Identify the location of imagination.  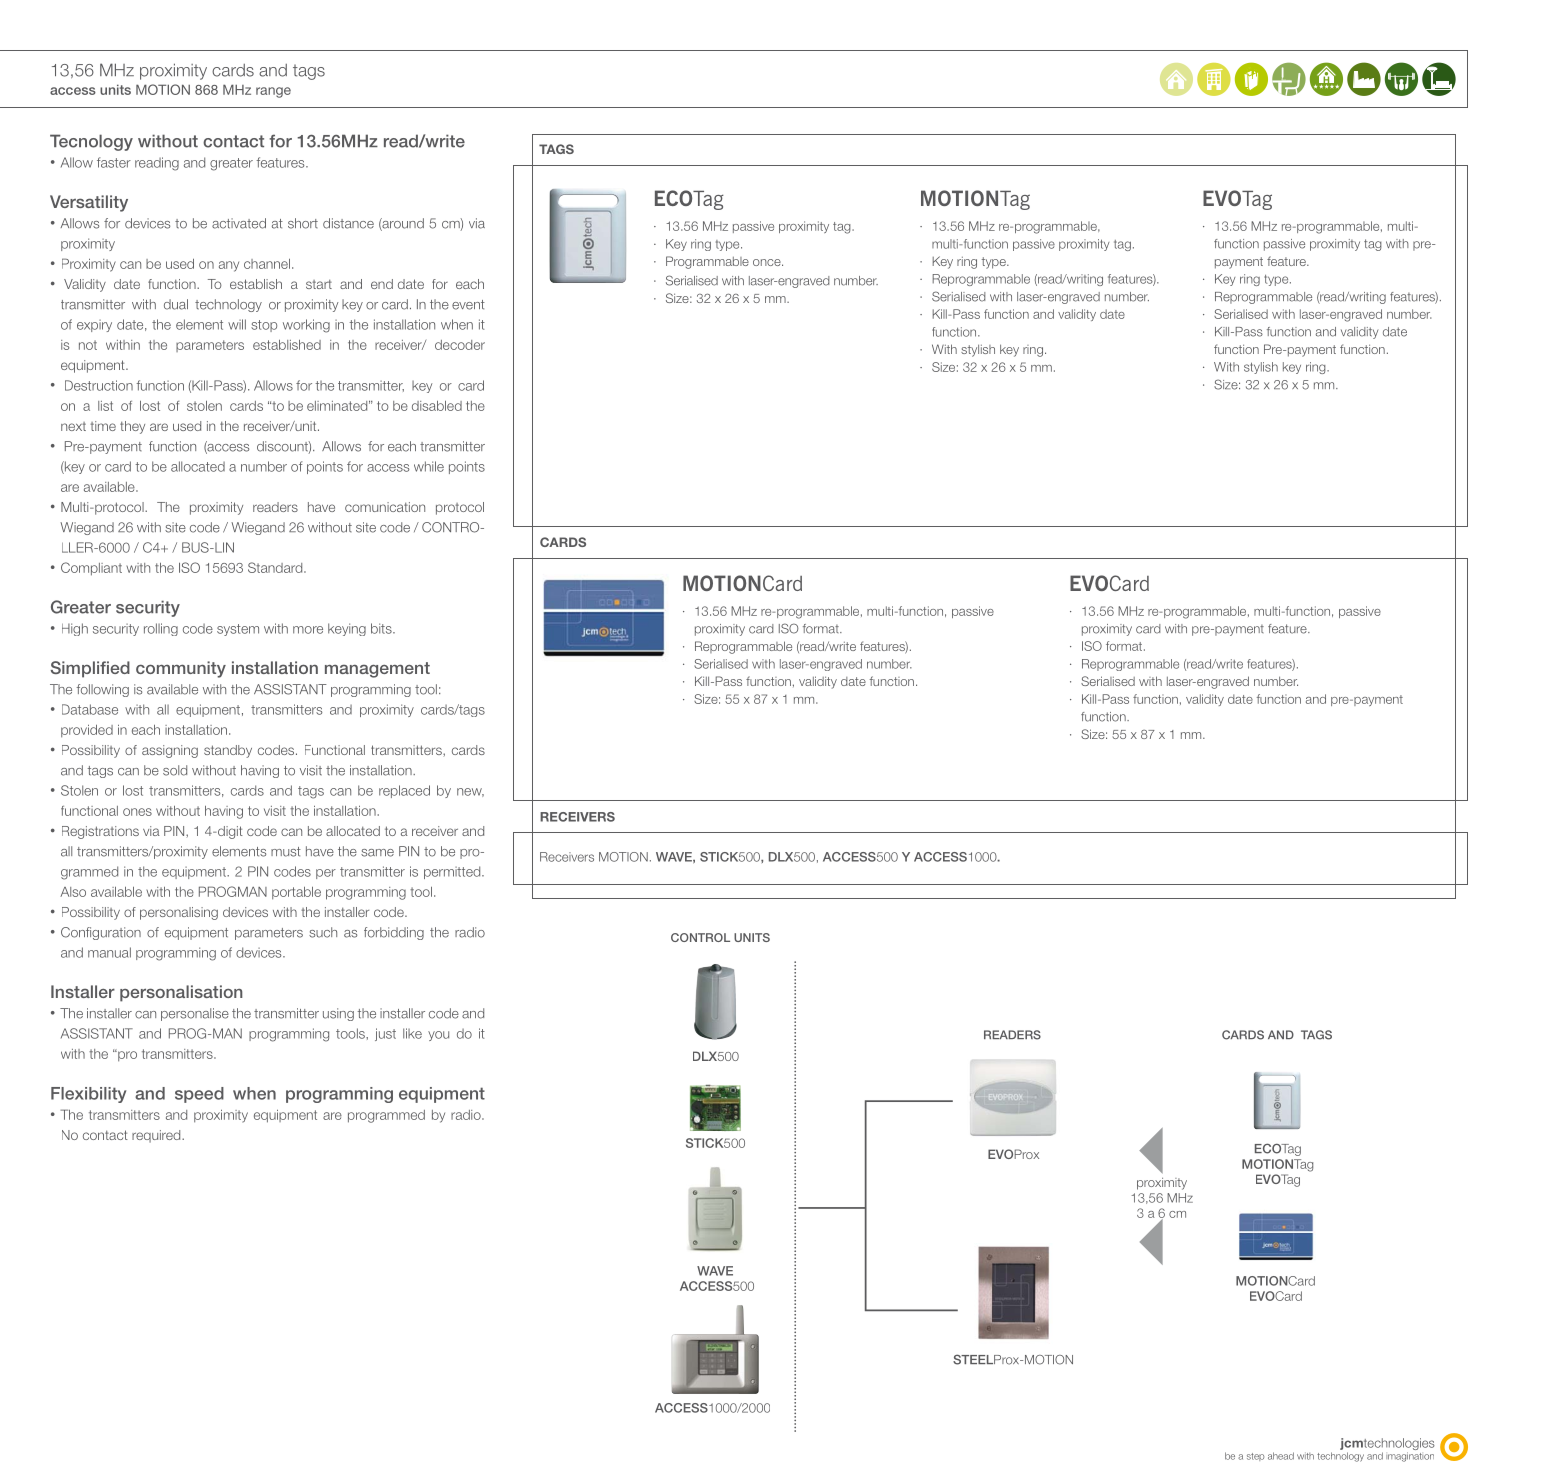
(1410, 1457).
